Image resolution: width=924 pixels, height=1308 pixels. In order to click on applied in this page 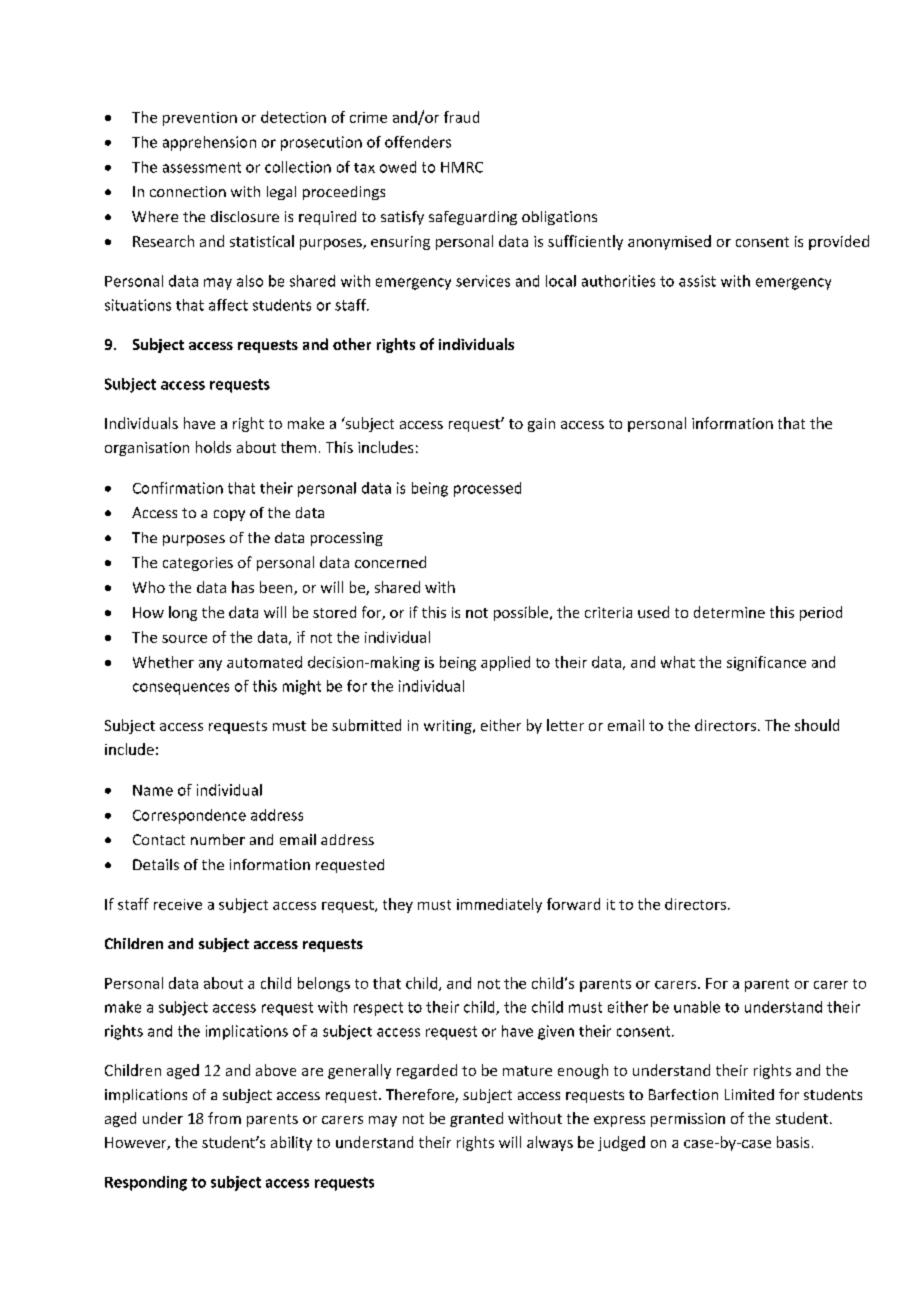, I will do `click(505, 663)`.
